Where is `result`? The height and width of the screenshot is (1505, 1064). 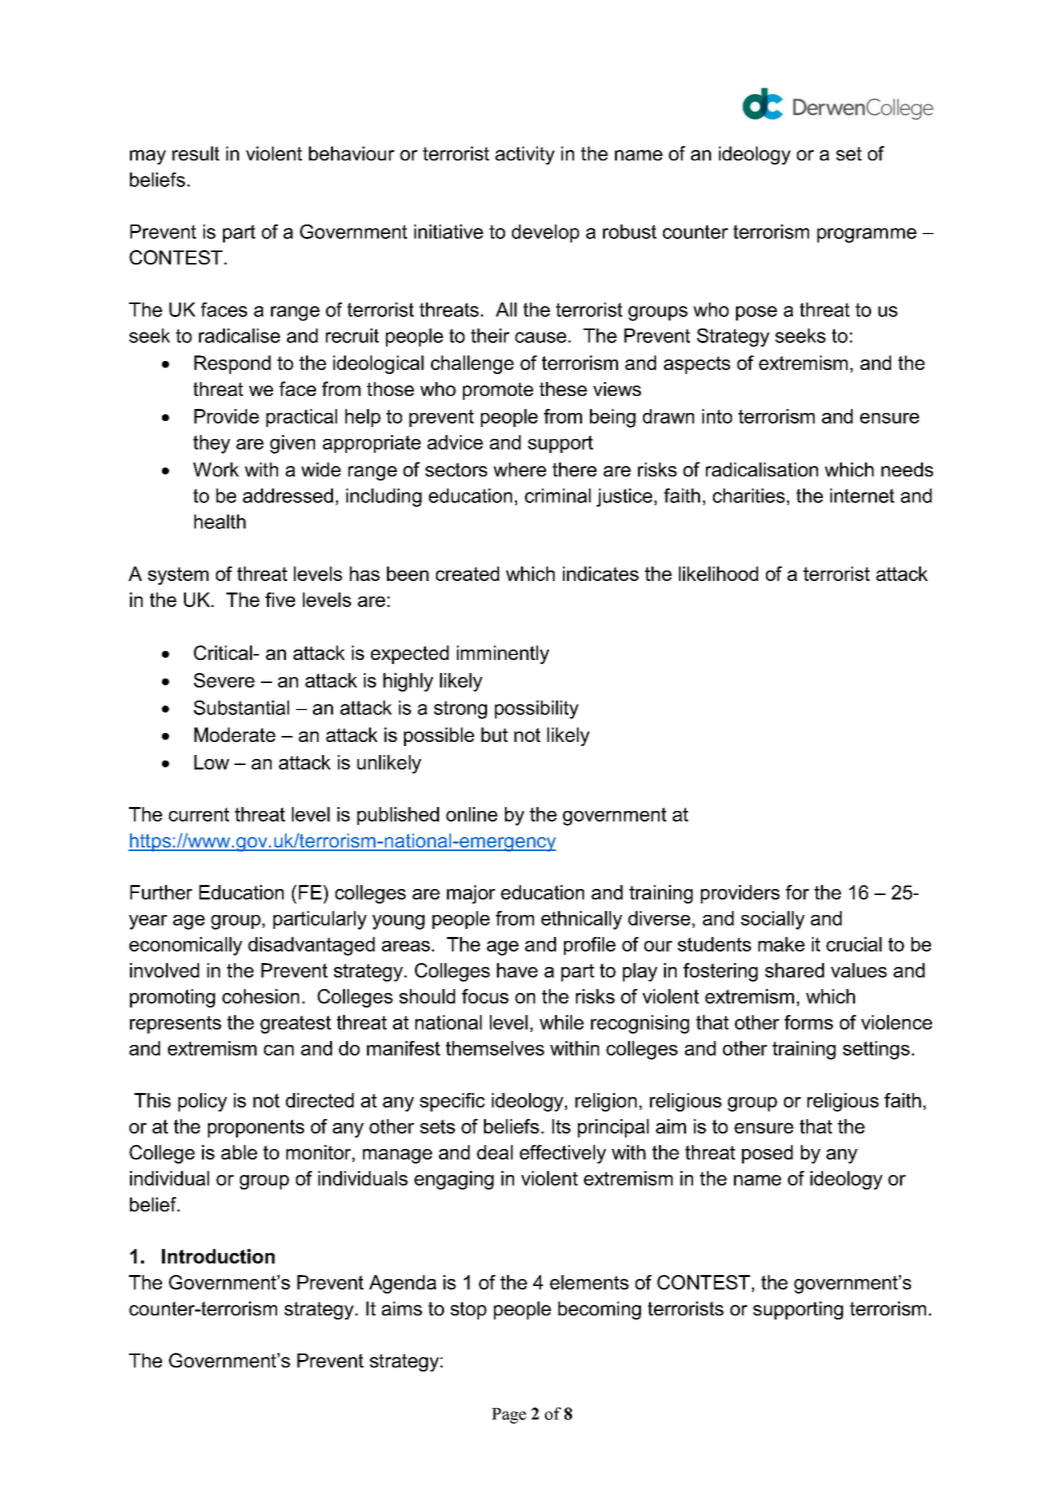
result is located at coordinates (196, 153).
